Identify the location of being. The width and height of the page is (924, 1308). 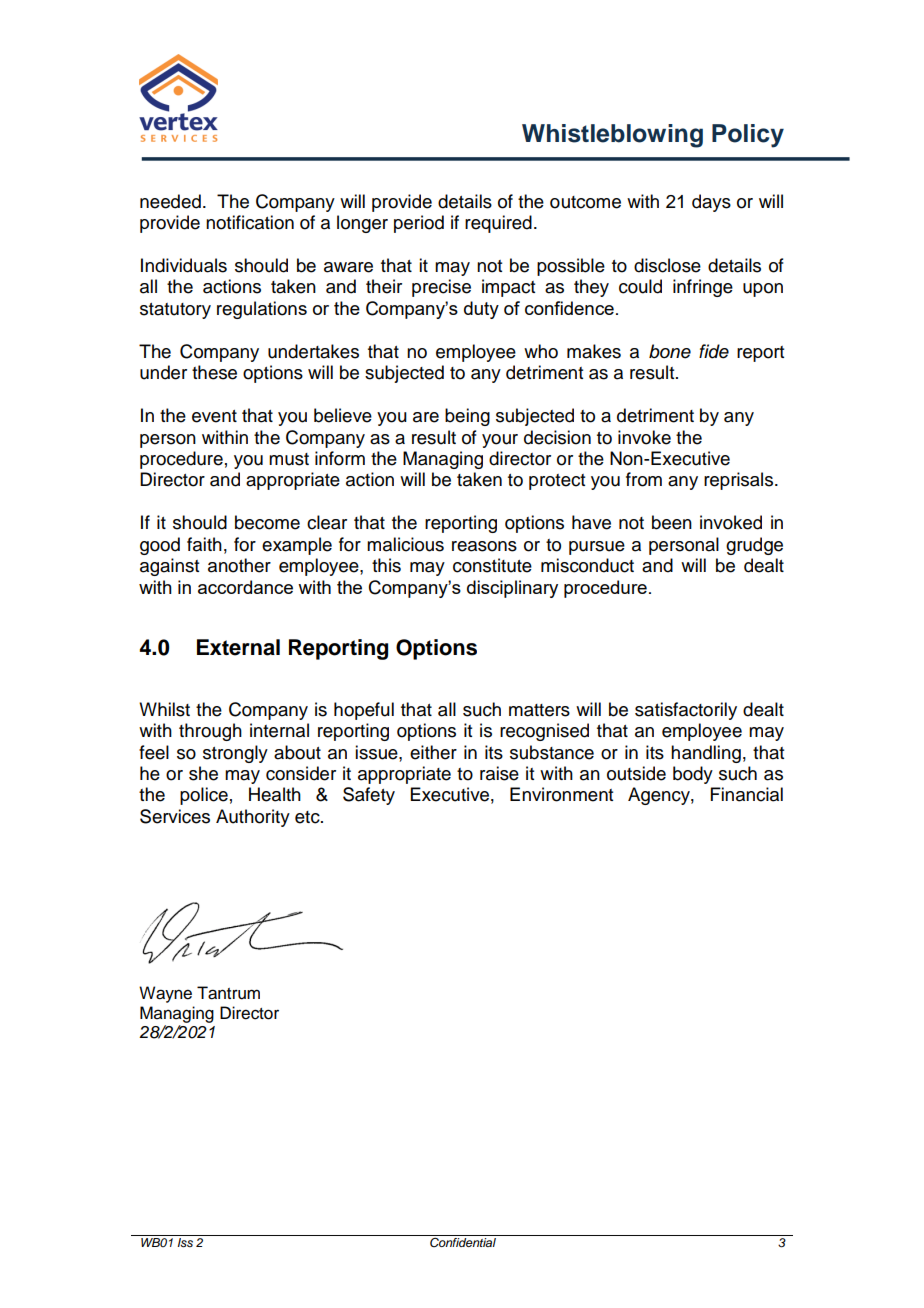
(467, 417).
